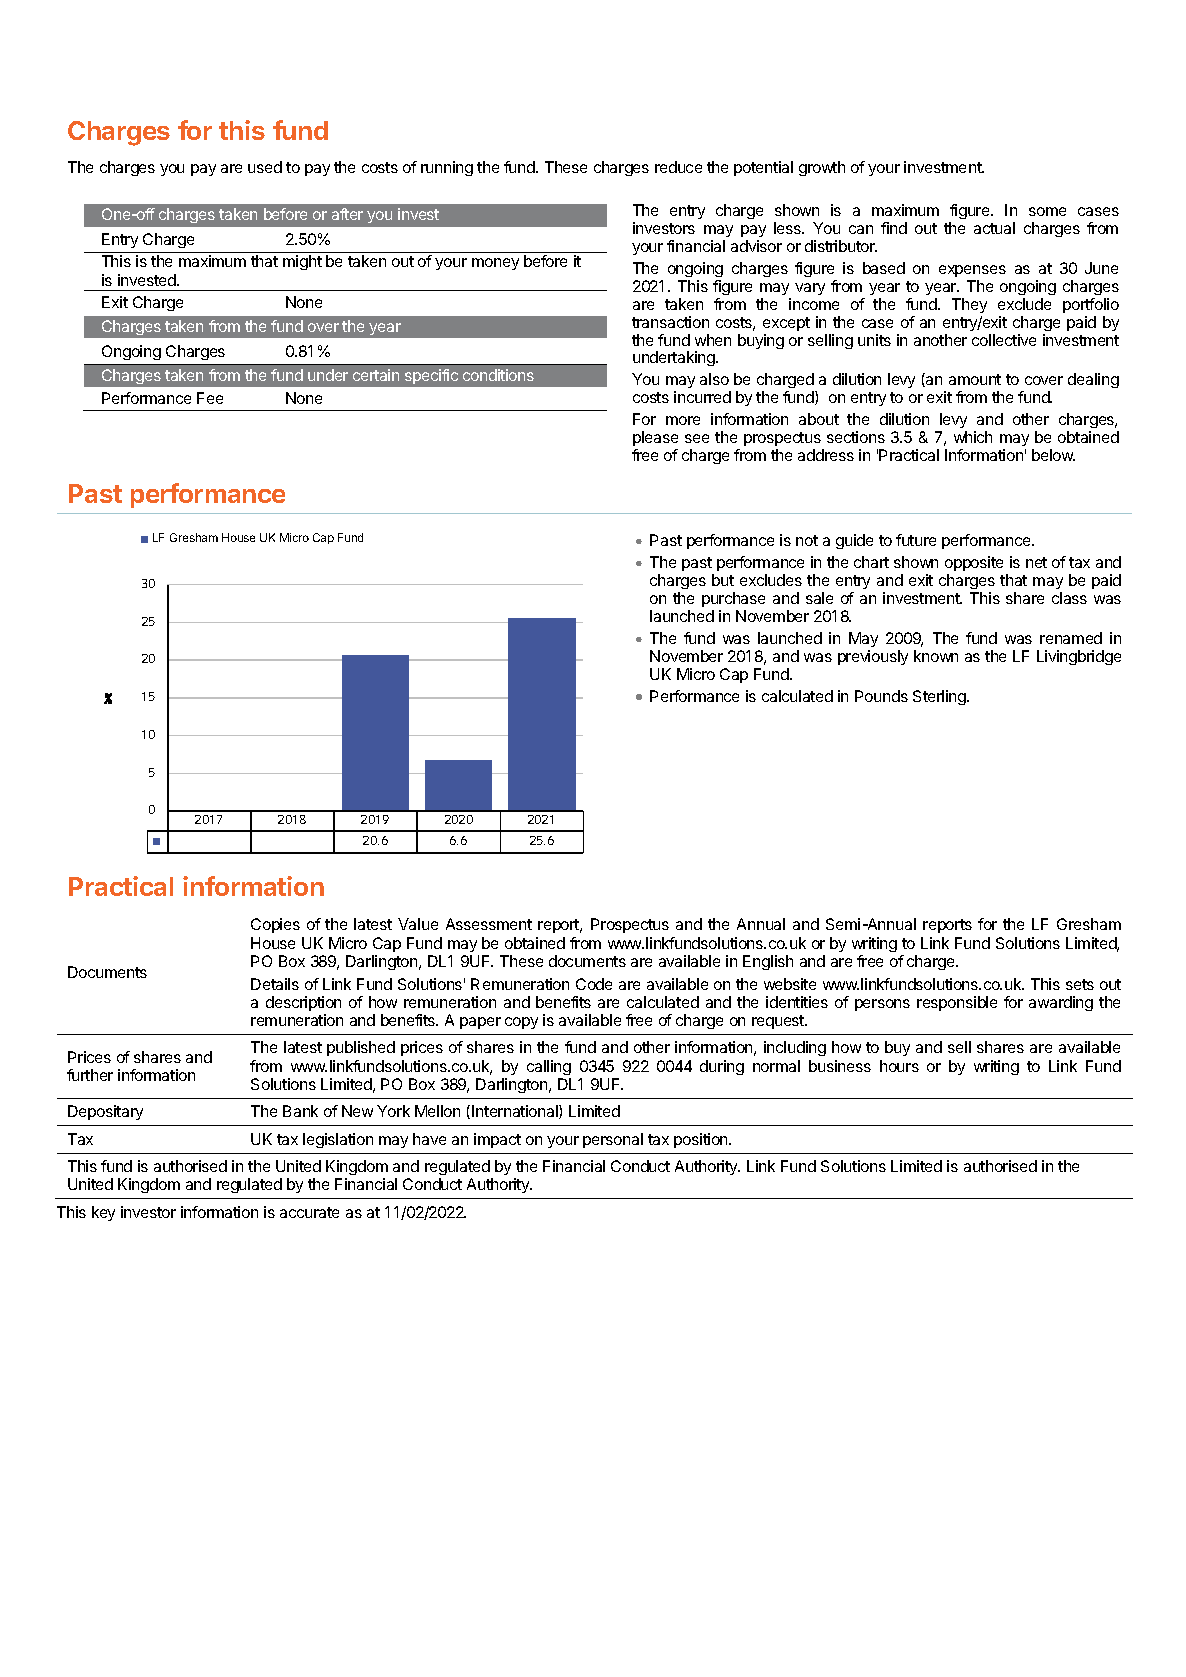  Describe the element at coordinates (733, 601) in the screenshot. I see `purchase` at that location.
